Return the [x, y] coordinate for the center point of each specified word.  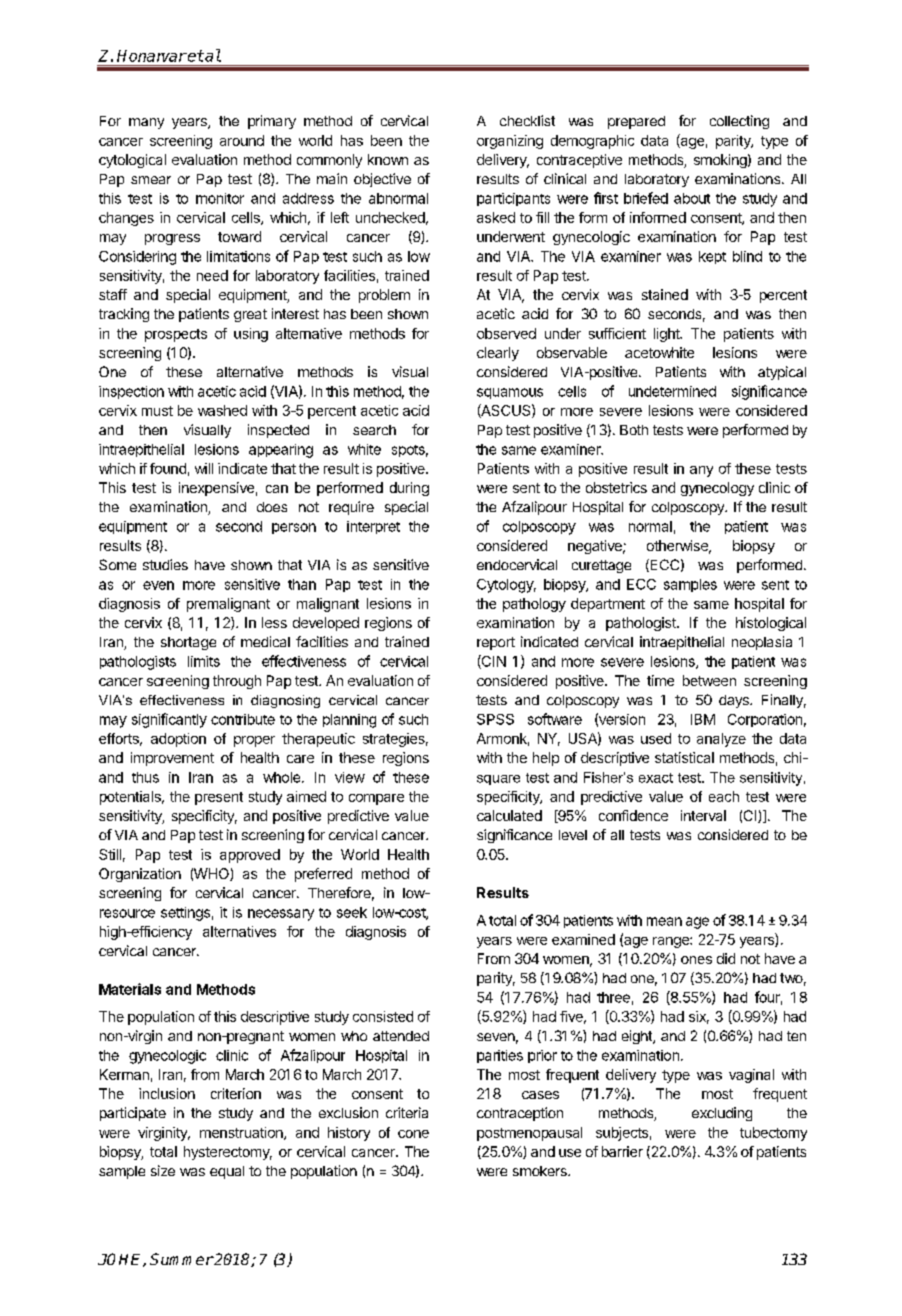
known [388, 159]
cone [413, 1134]
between [709, 680]
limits [204, 661]
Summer [181, 1259]
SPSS [495, 719]
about [692, 198]
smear [151, 180]
